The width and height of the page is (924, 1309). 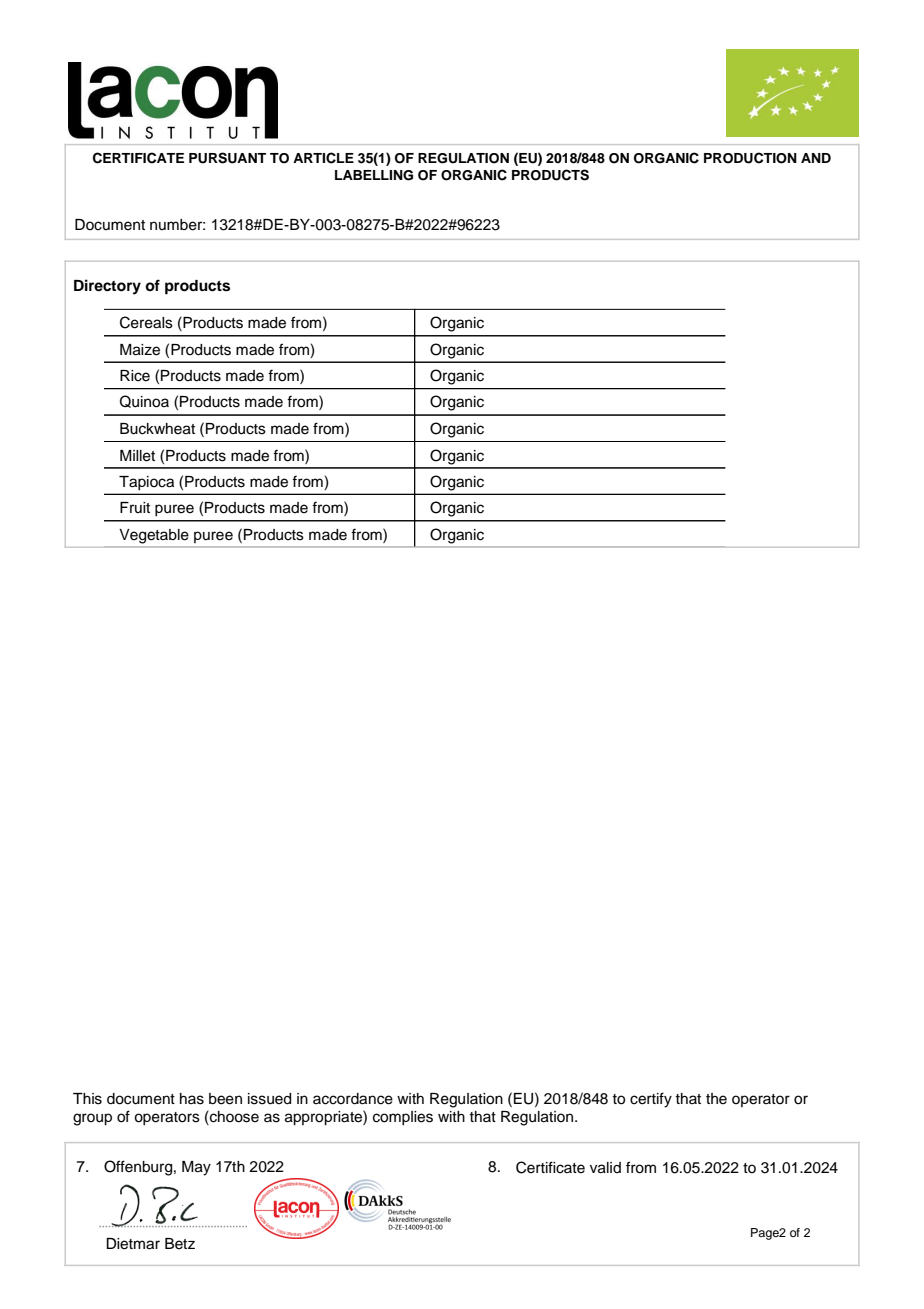 I want to click on Vegetable, so click(x=154, y=536).
